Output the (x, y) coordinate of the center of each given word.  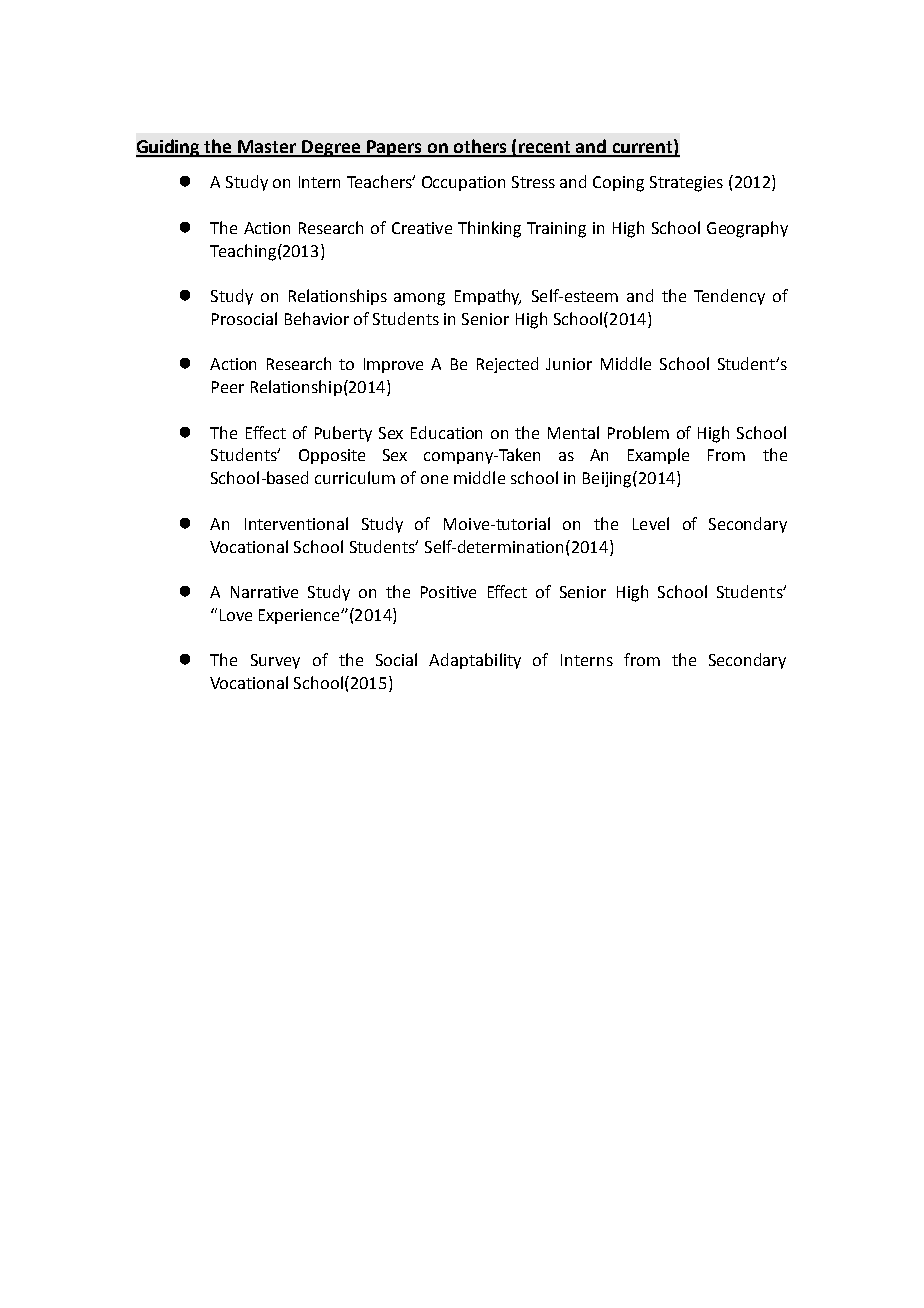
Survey (275, 661)
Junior (569, 364)
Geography (747, 229)
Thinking (489, 229)
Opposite (332, 456)
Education (446, 432)
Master (268, 148)
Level (651, 523)
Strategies (686, 184)
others (480, 147)
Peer (228, 387)
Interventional (296, 523)
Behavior (317, 318)
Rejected (507, 365)
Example (658, 456)
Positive (448, 592)
